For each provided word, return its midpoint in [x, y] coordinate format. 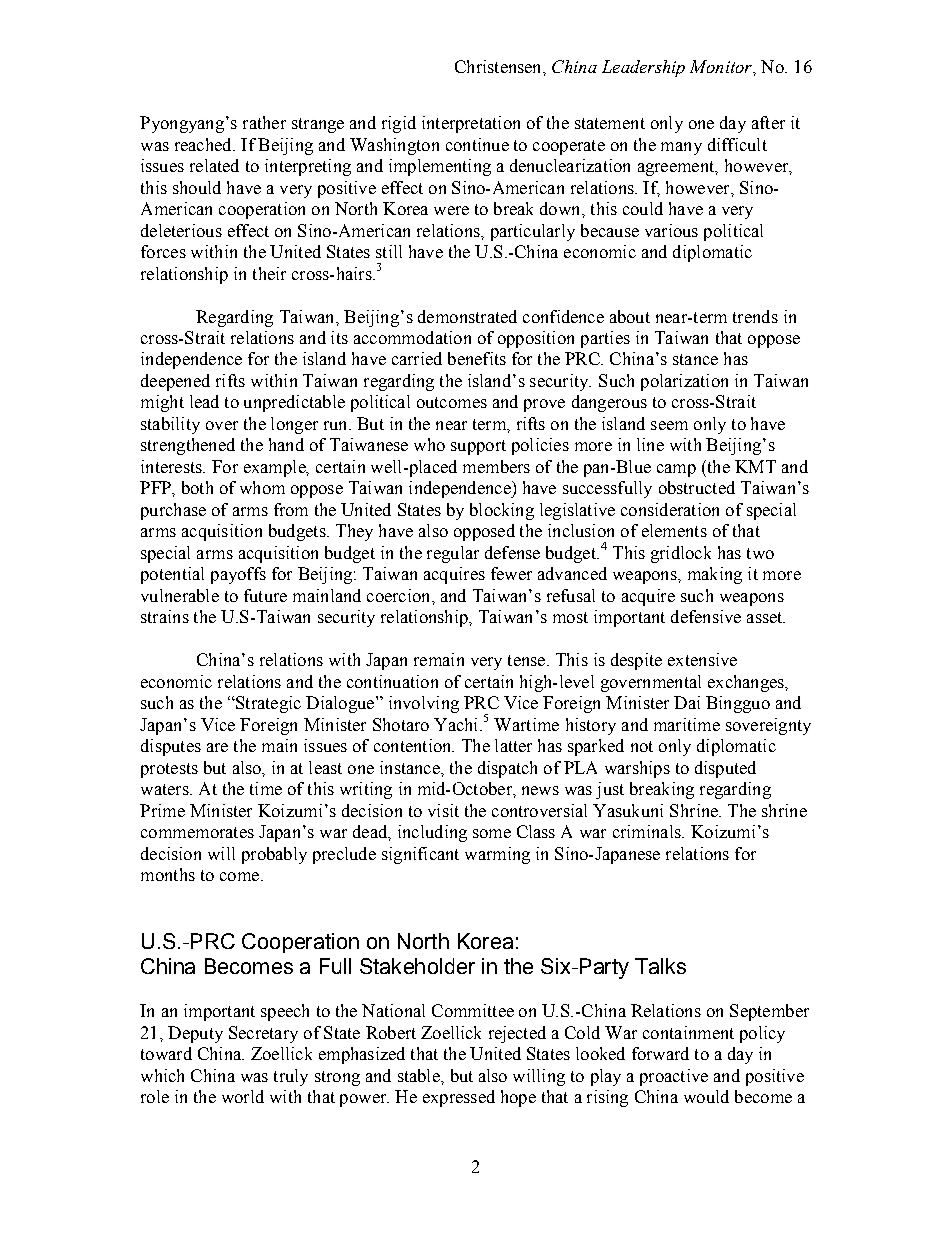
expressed [459, 1098]
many [681, 148]
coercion [400, 595]
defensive [706, 616]
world [243, 1096]
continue [477, 144]
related [214, 165]
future [265, 595]
